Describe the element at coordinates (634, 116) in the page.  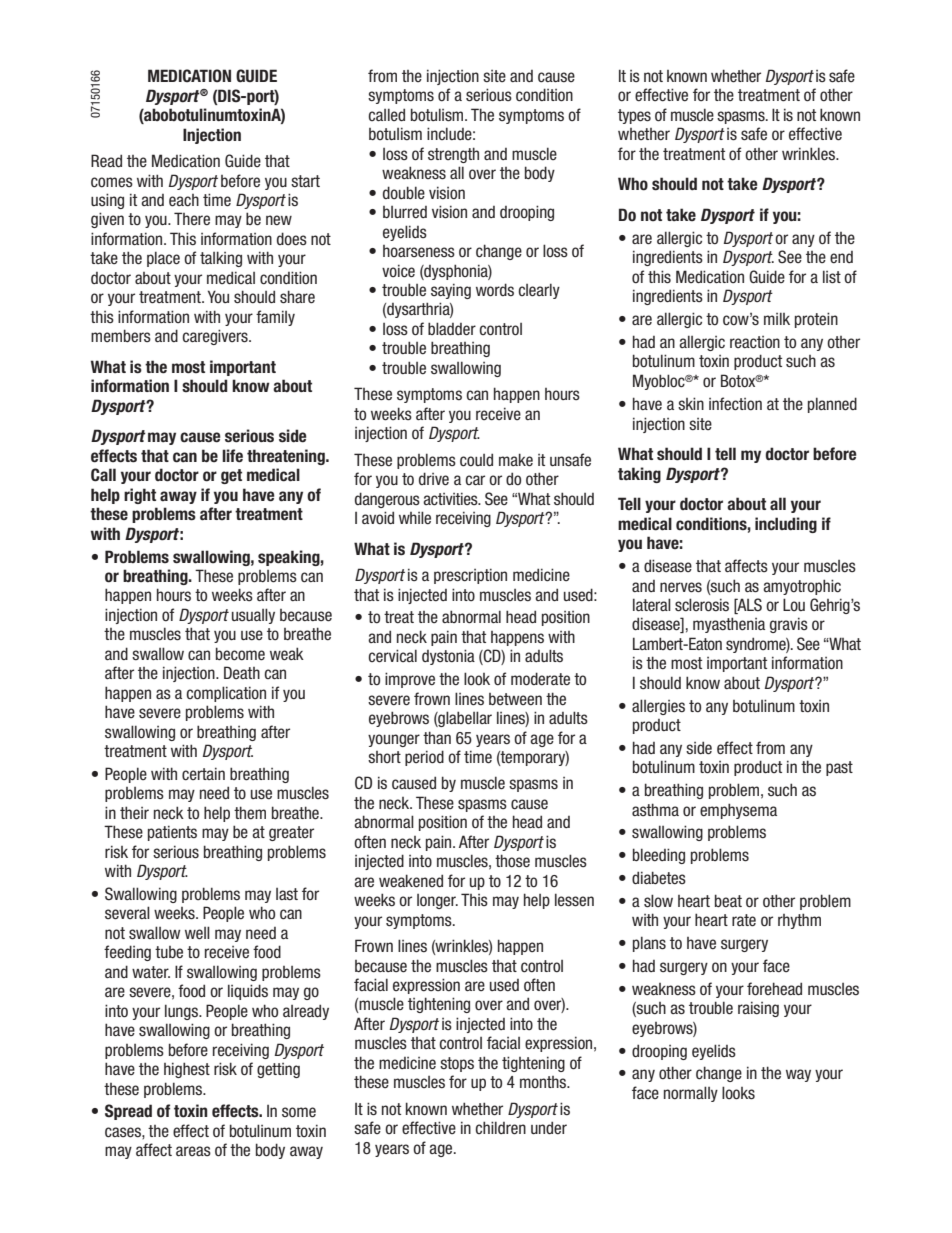
I see `types` at that location.
